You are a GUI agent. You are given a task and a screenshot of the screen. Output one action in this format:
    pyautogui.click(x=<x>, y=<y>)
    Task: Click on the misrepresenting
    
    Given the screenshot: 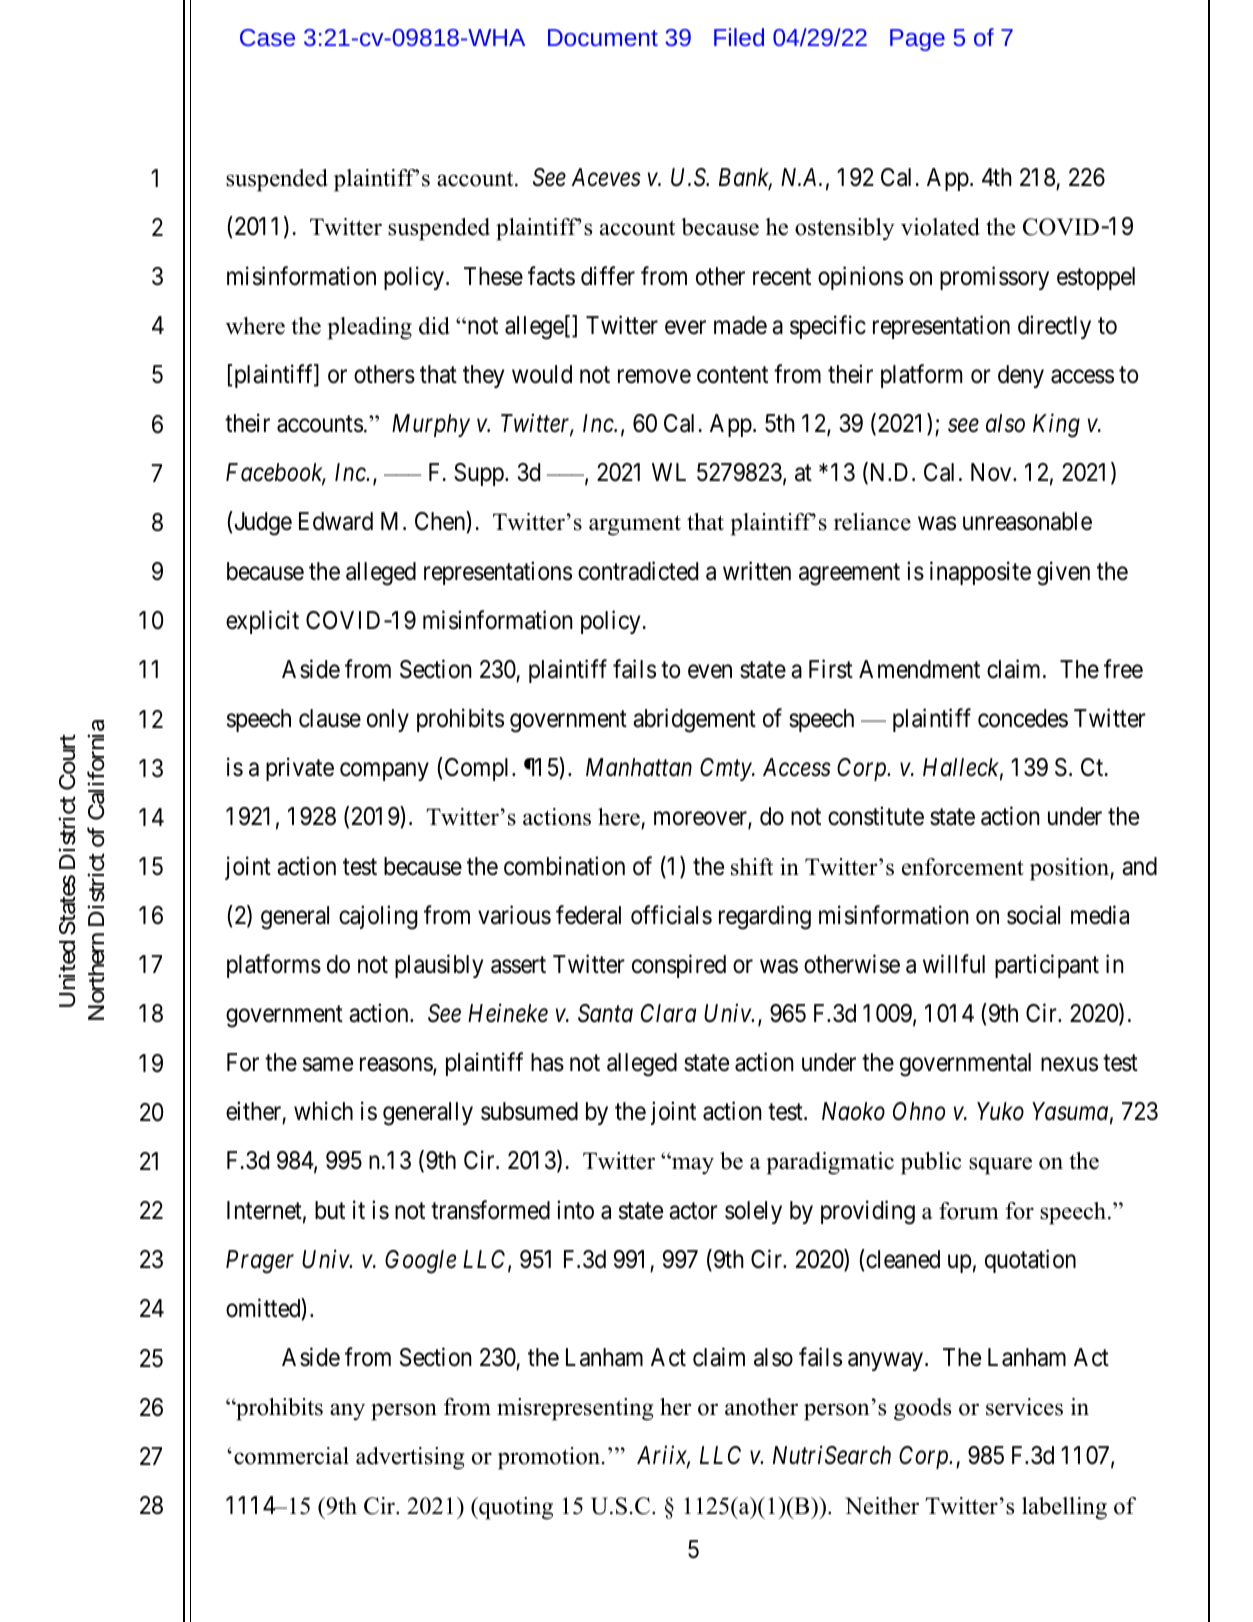 What is the action you would take?
    pyautogui.click(x=575, y=1409)
